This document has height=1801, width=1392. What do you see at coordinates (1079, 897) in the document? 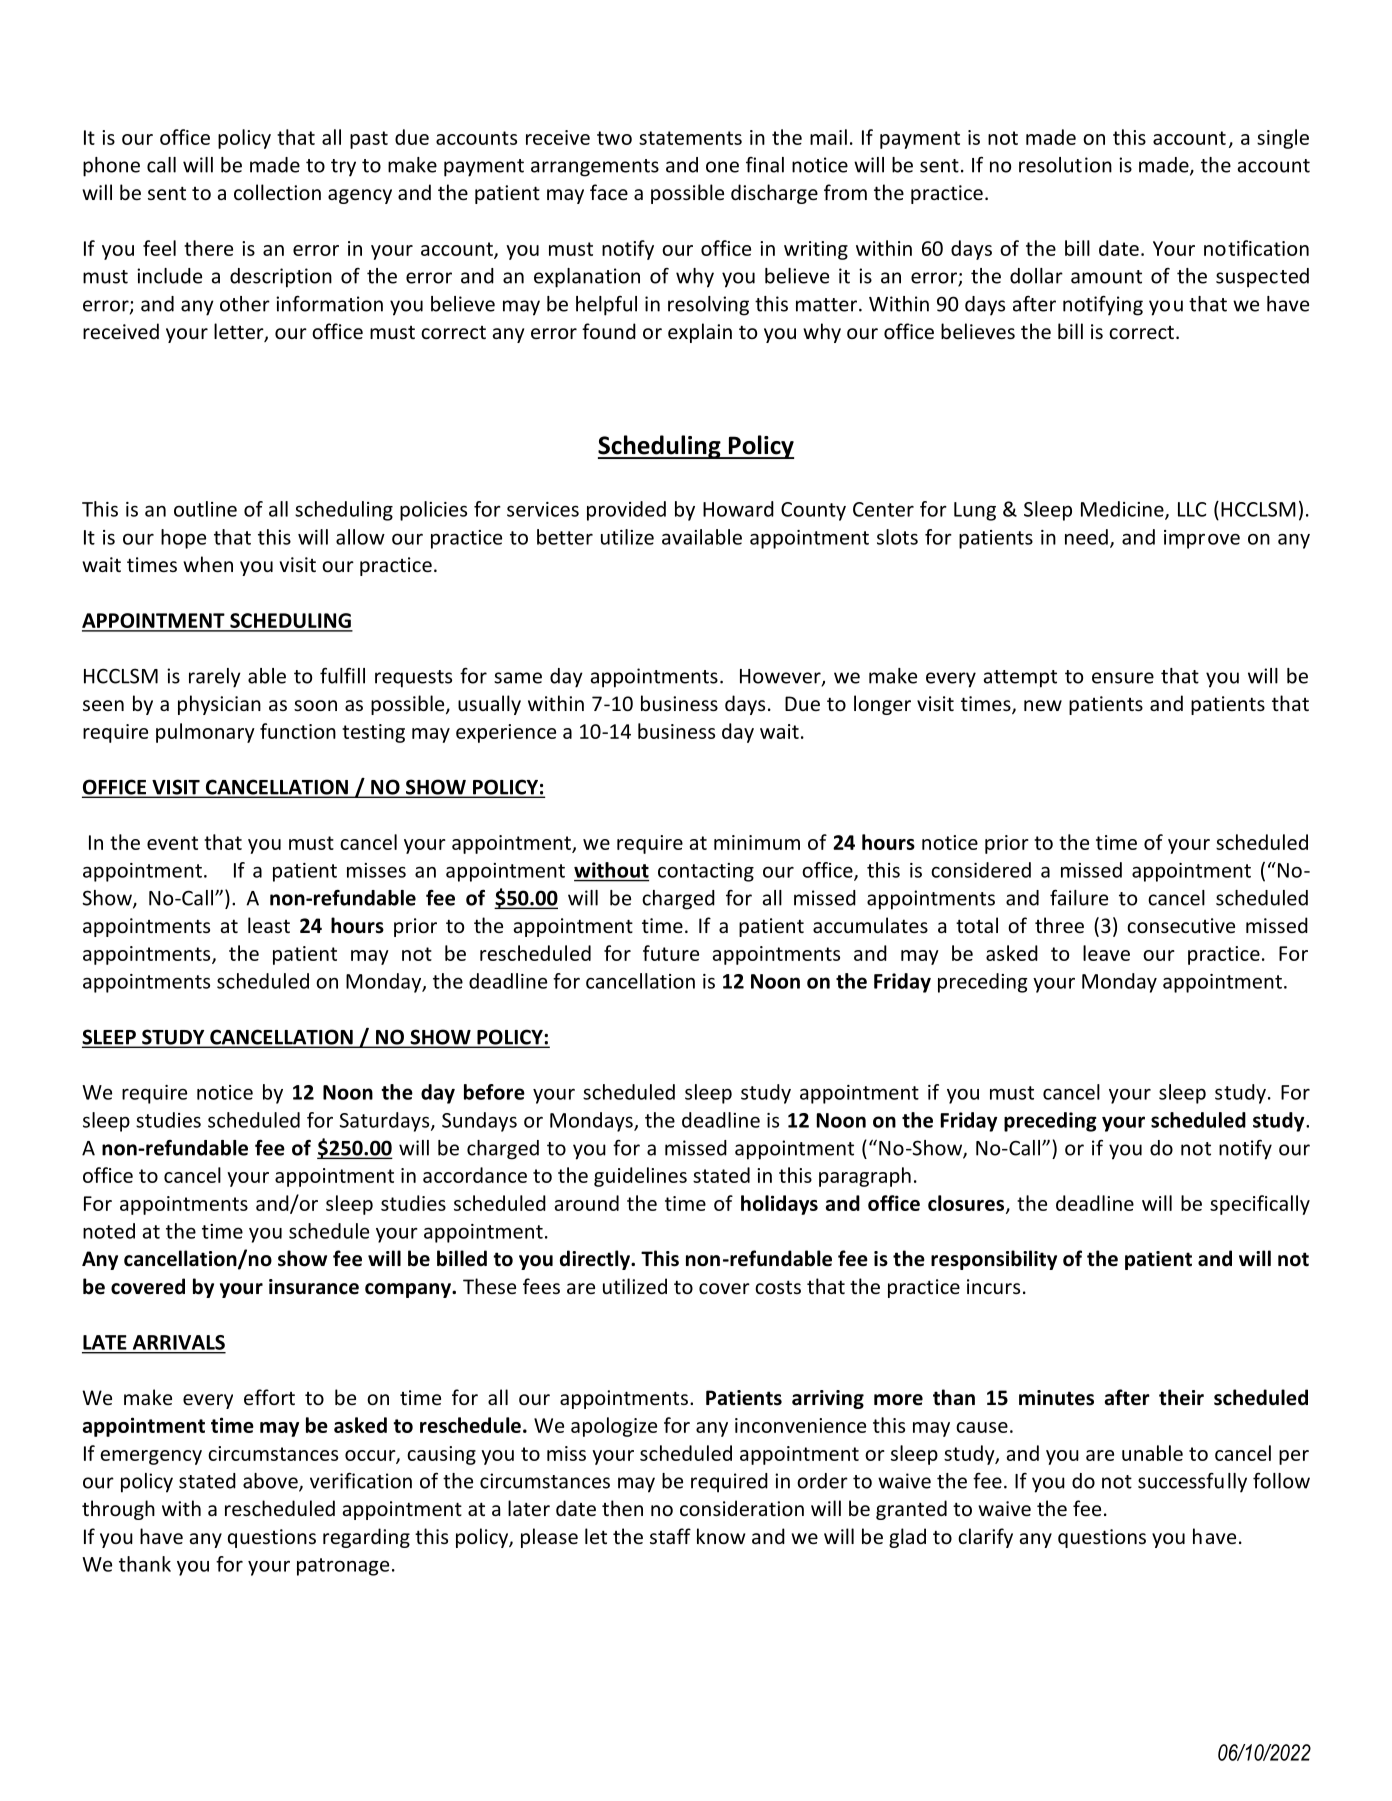
I see `failure` at bounding box center [1079, 897].
